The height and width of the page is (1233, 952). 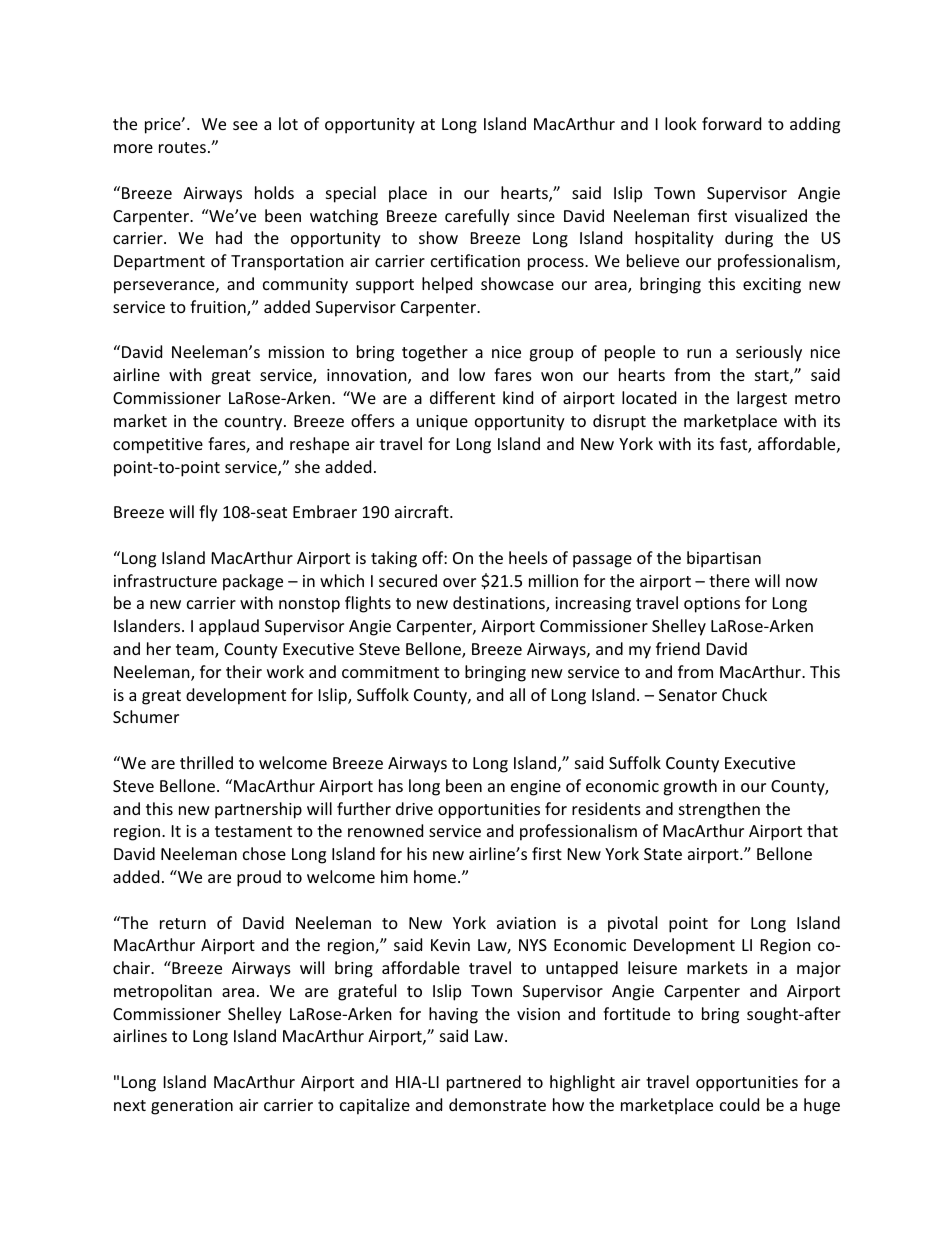 I want to click on together, so click(x=435, y=353).
